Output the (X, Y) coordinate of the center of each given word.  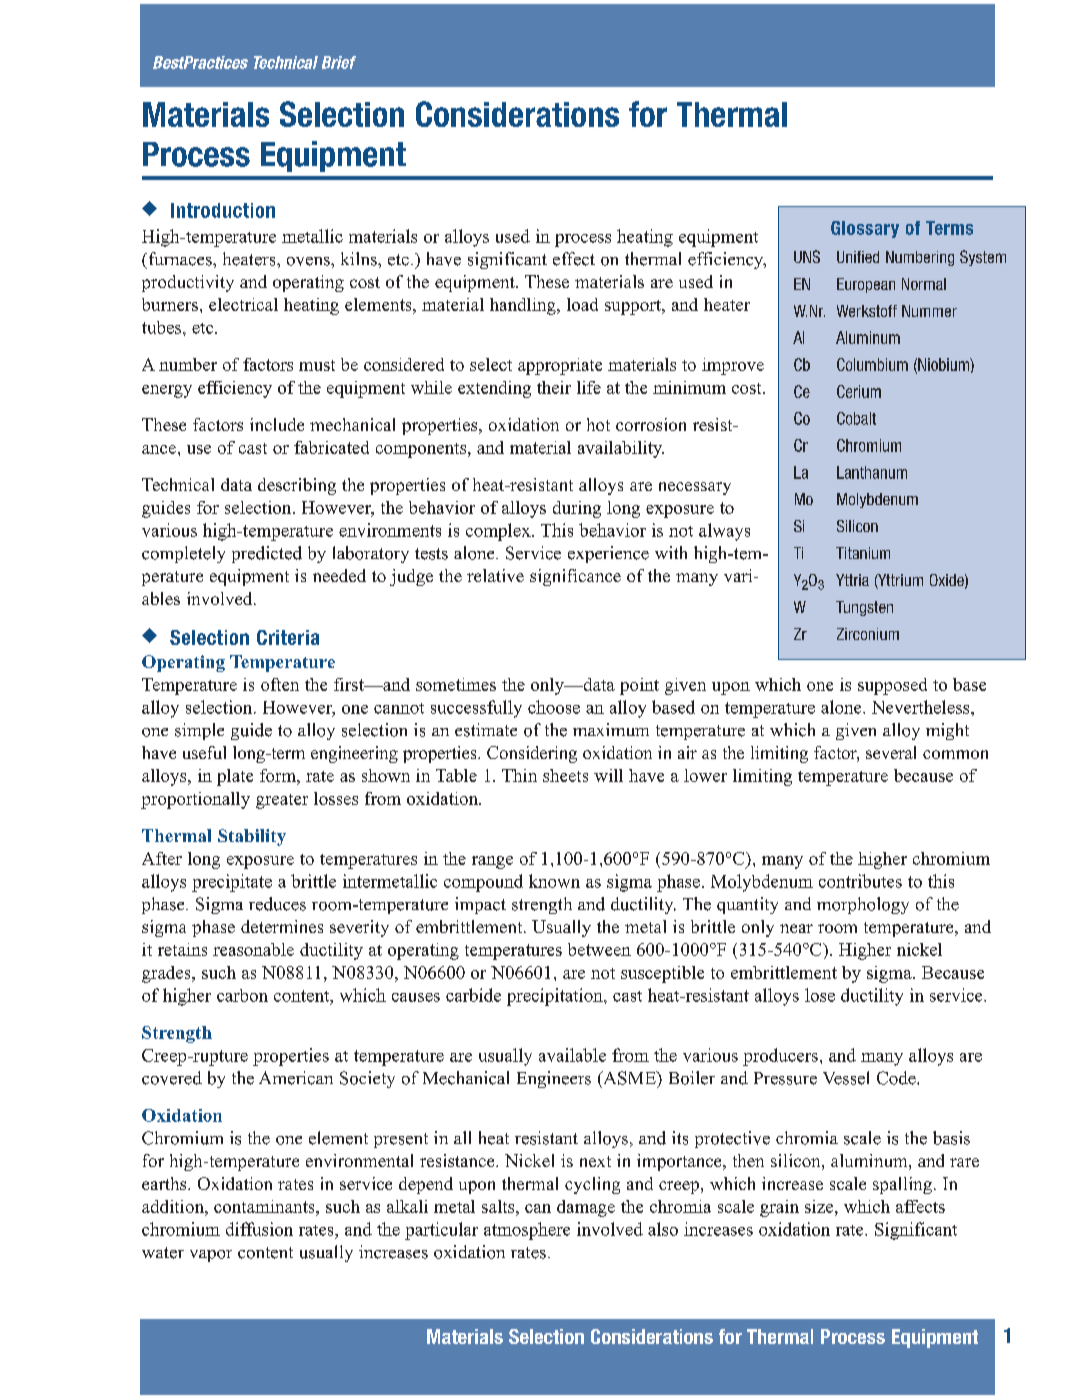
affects (920, 1206)
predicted (267, 554)
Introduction (223, 210)
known (554, 881)
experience (608, 554)
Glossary (865, 229)
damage (586, 1208)
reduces (277, 904)
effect (574, 259)
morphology (863, 905)
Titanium (863, 553)
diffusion (259, 1229)
